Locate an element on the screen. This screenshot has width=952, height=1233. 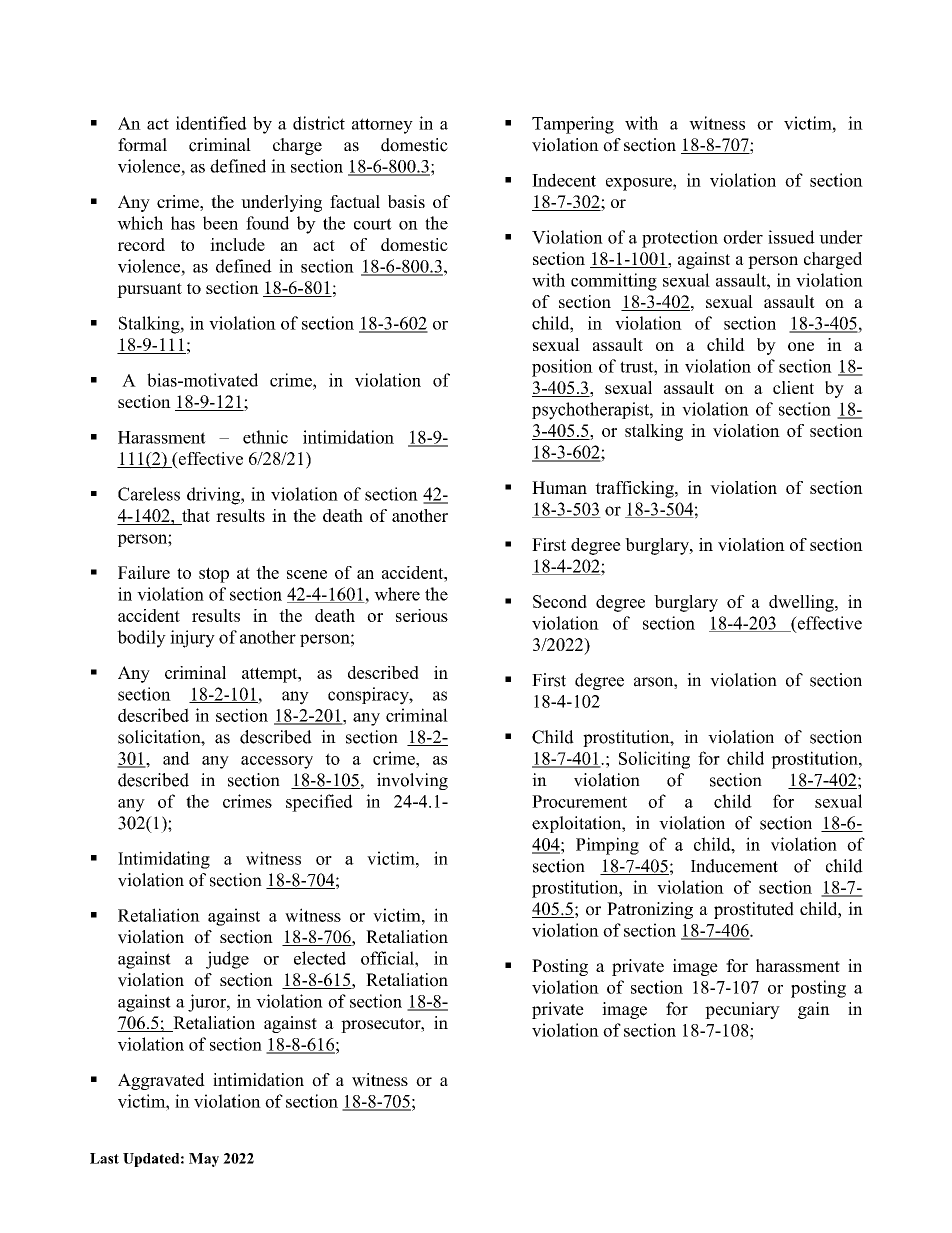
order is located at coordinates (743, 237).
